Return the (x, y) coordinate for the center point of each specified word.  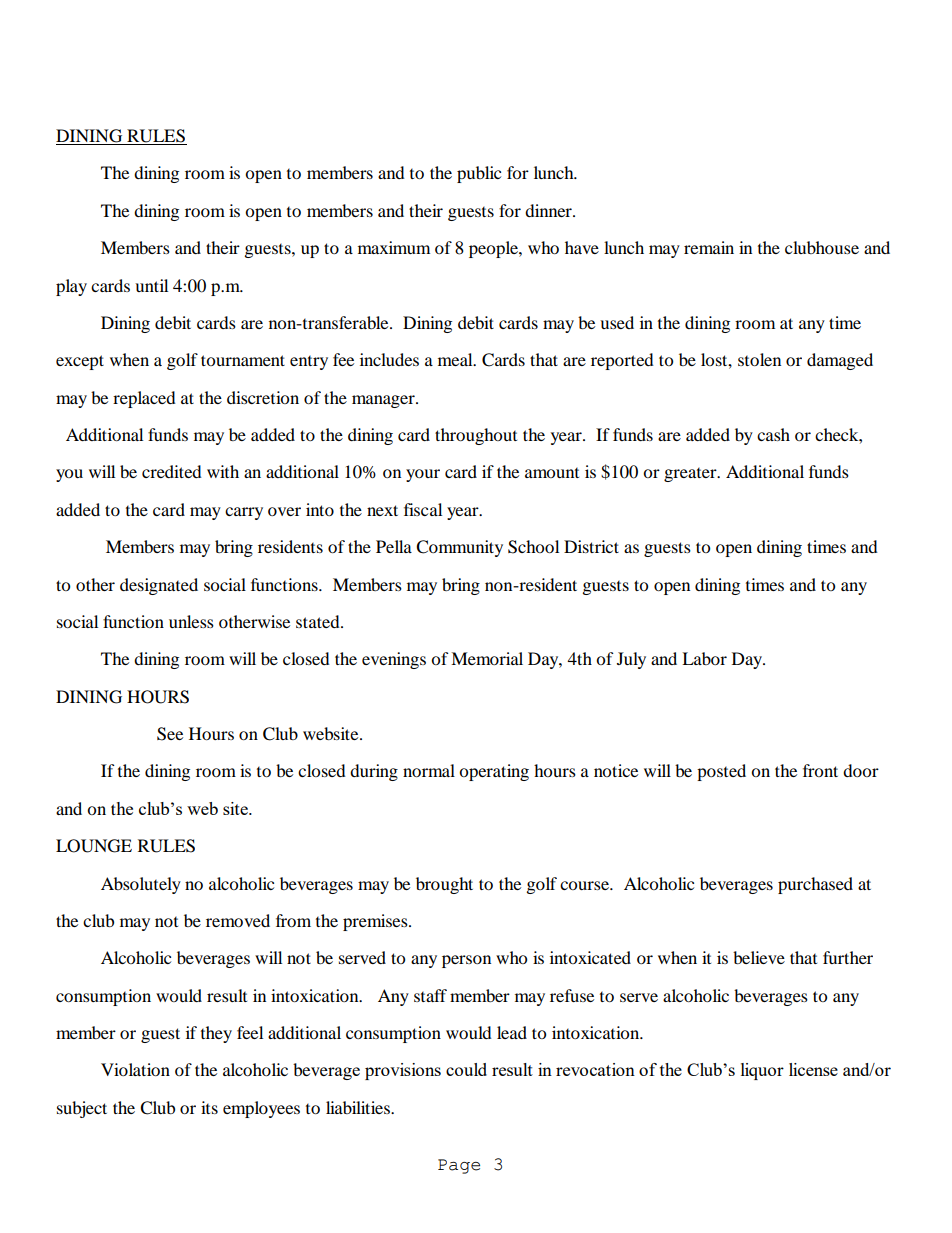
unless (191, 621)
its (209, 1107)
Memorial (487, 658)
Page (459, 1166)
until (151, 285)
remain (709, 247)
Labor (704, 658)
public (479, 174)
